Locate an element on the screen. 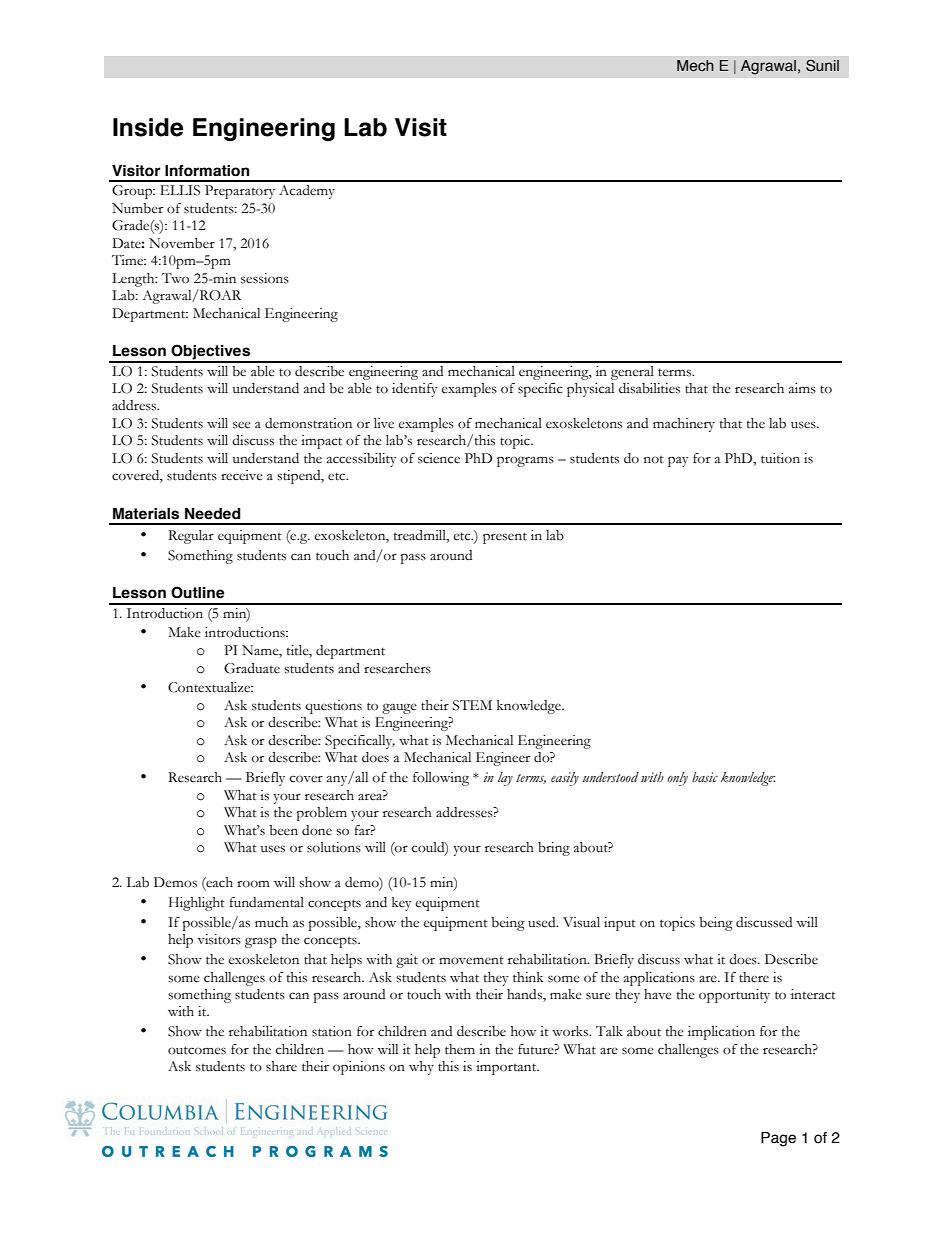  identify is located at coordinates (415, 390).
